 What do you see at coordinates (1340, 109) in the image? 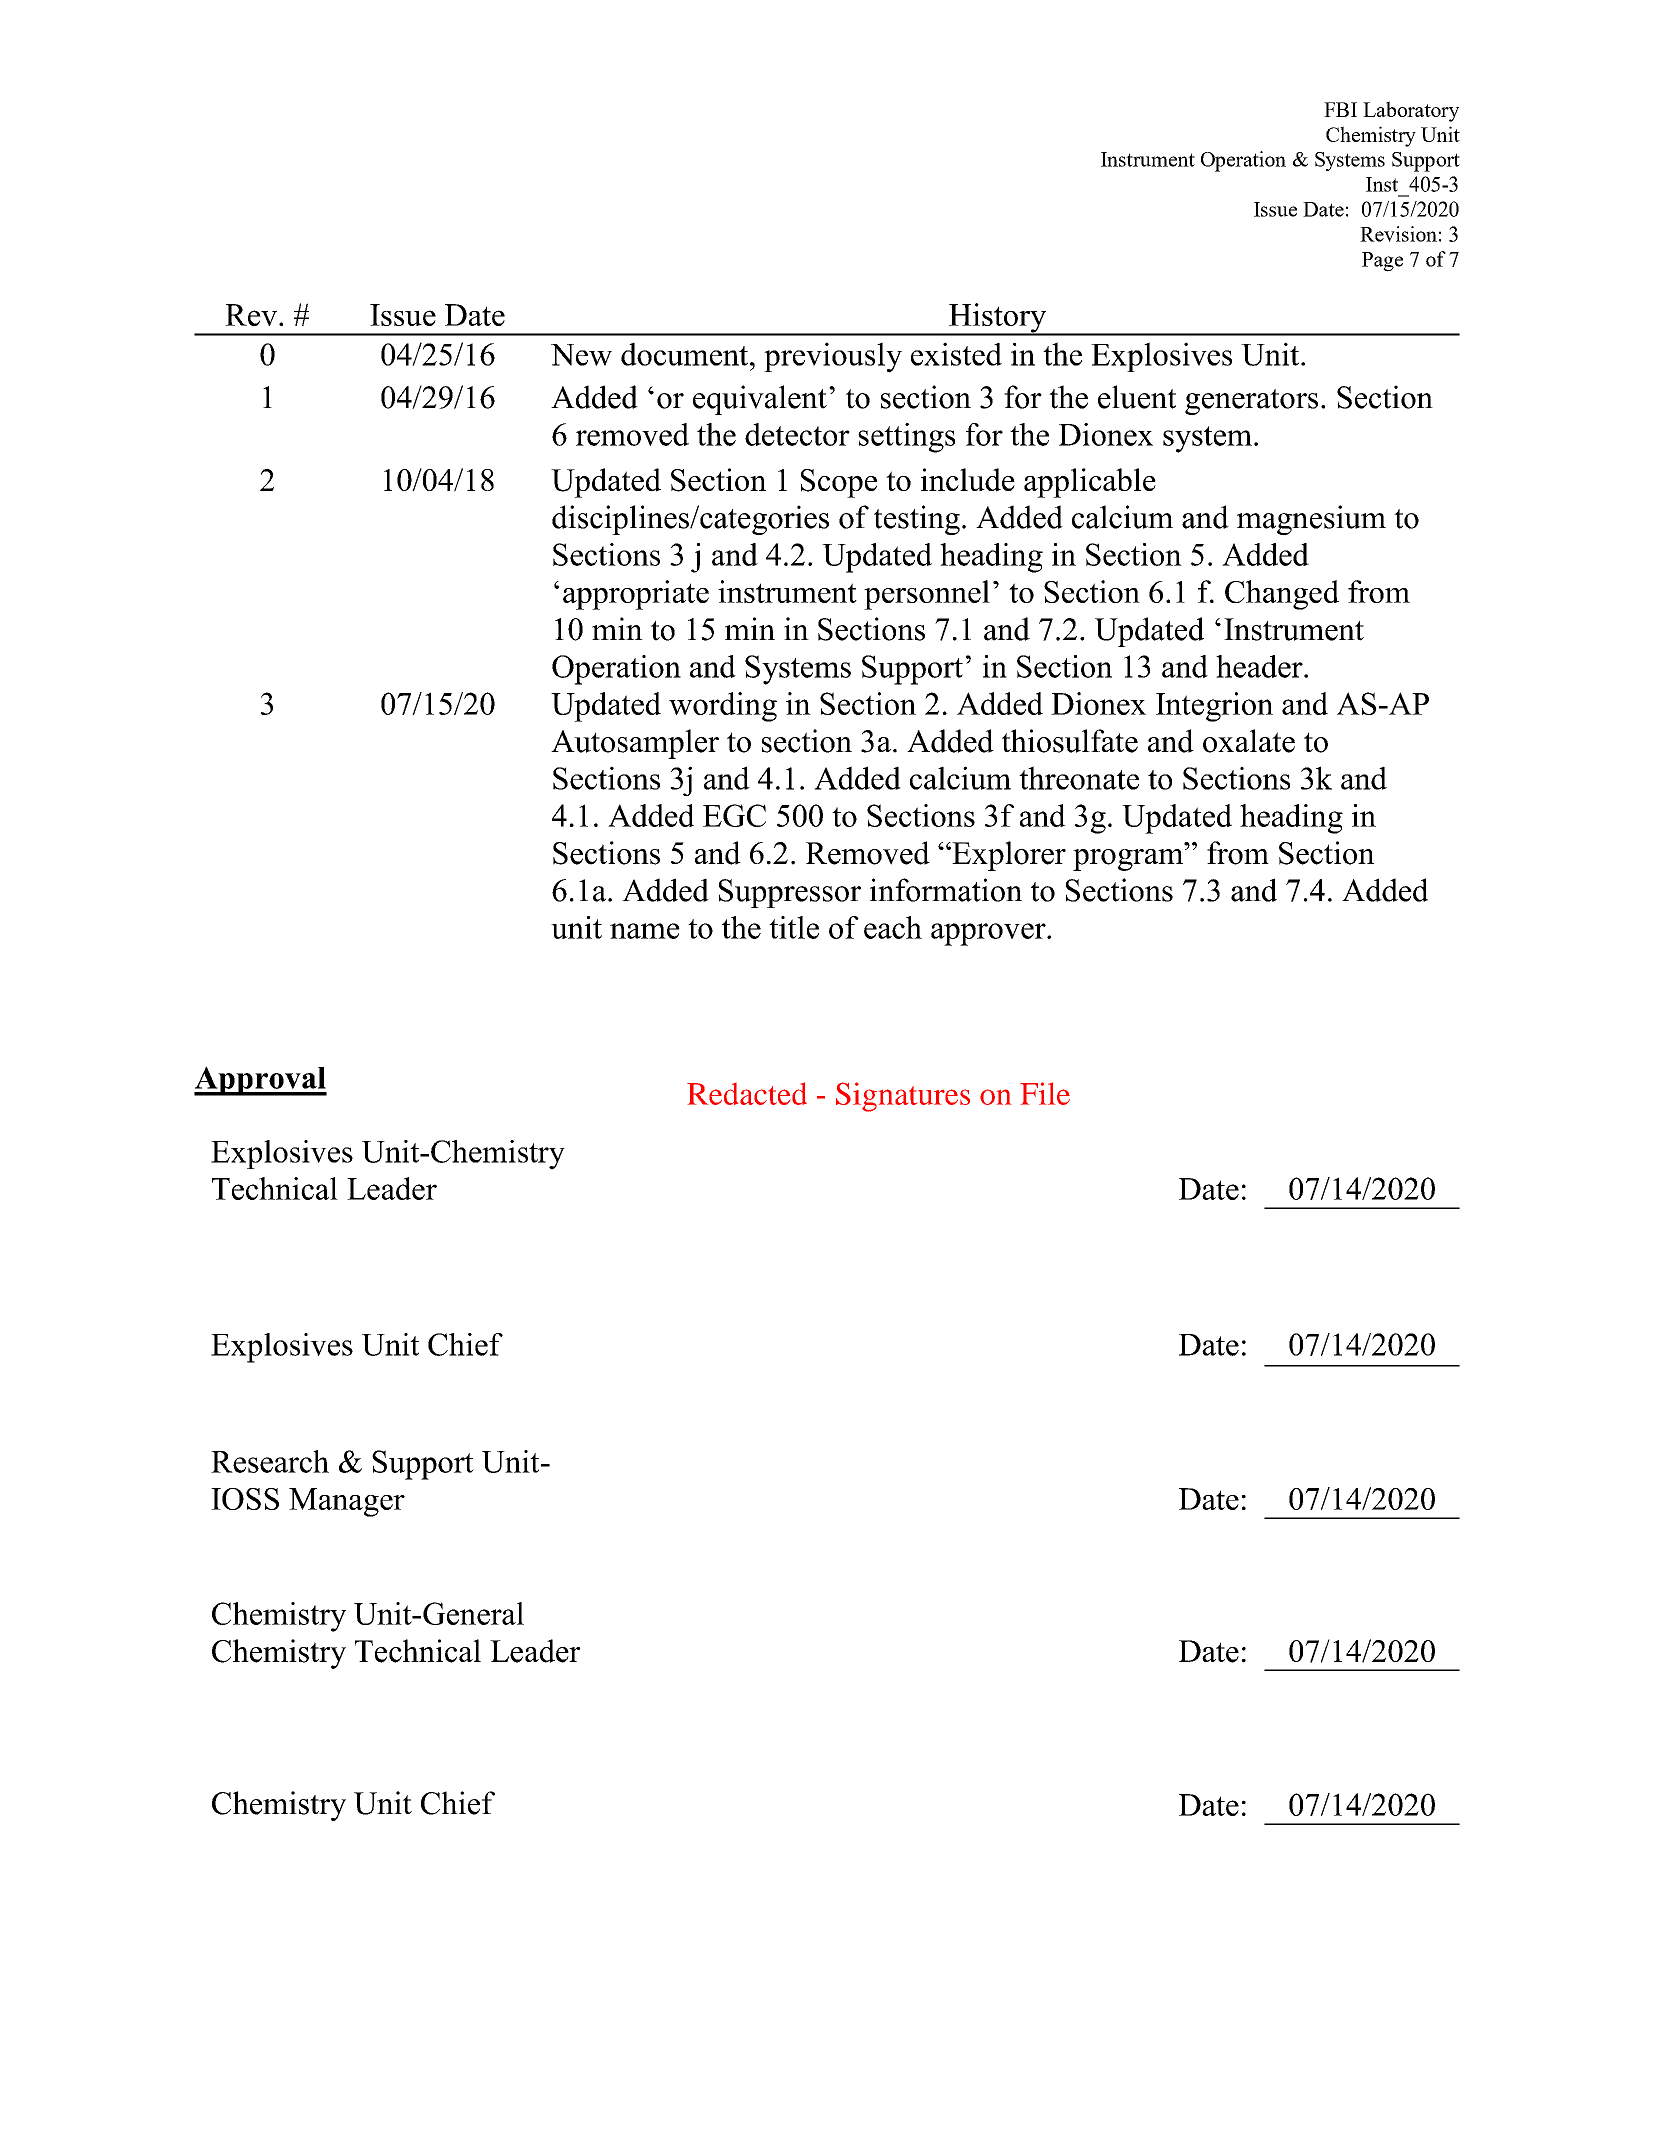
I see `FBI` at bounding box center [1340, 109].
